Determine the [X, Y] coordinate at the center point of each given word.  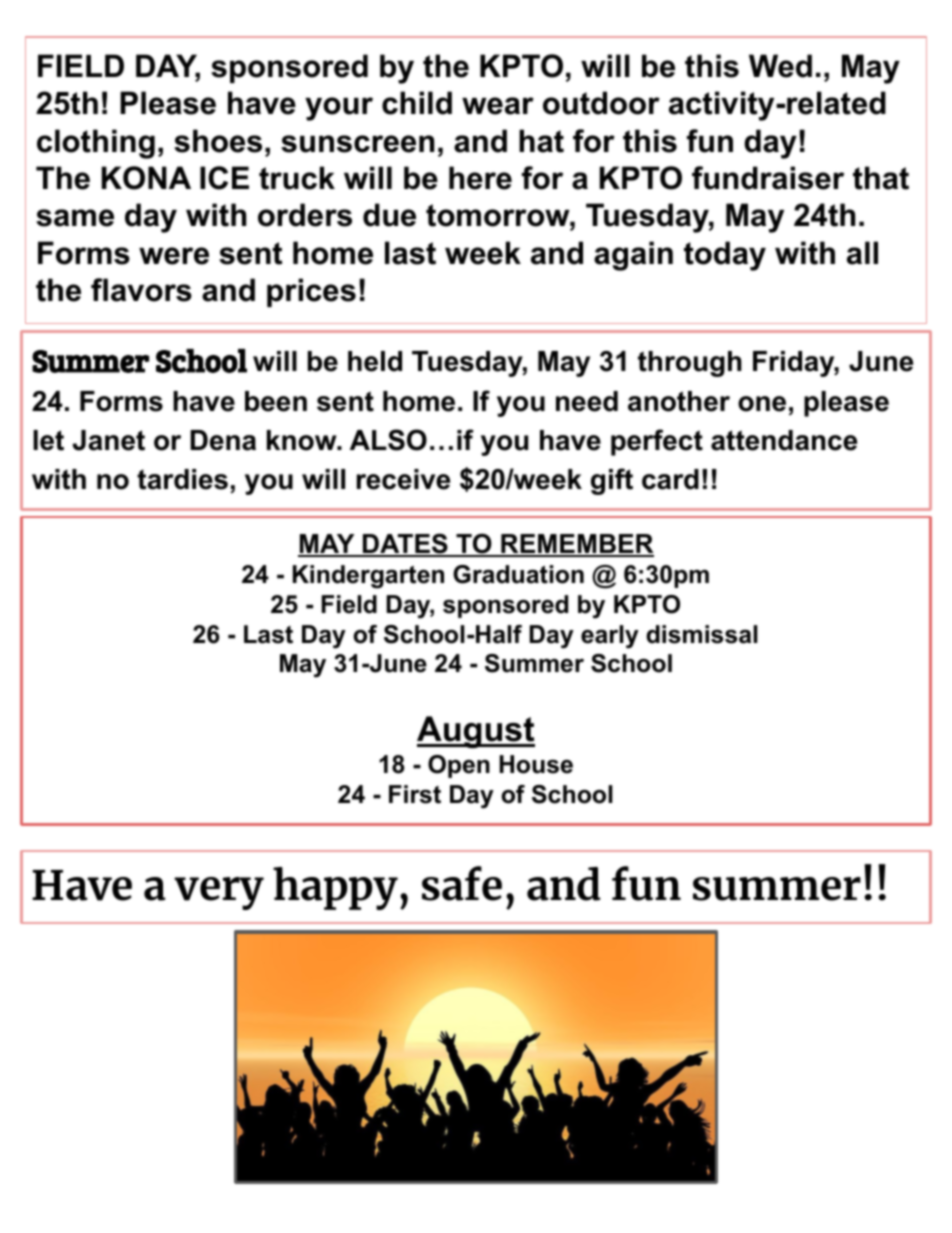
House [536, 764]
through [690, 364]
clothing [96, 144]
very [219, 893]
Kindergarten [368, 577]
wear [498, 106]
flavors [141, 290]
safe [462, 883]
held [375, 361]
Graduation [518, 574]
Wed [780, 66]
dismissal [702, 634]
